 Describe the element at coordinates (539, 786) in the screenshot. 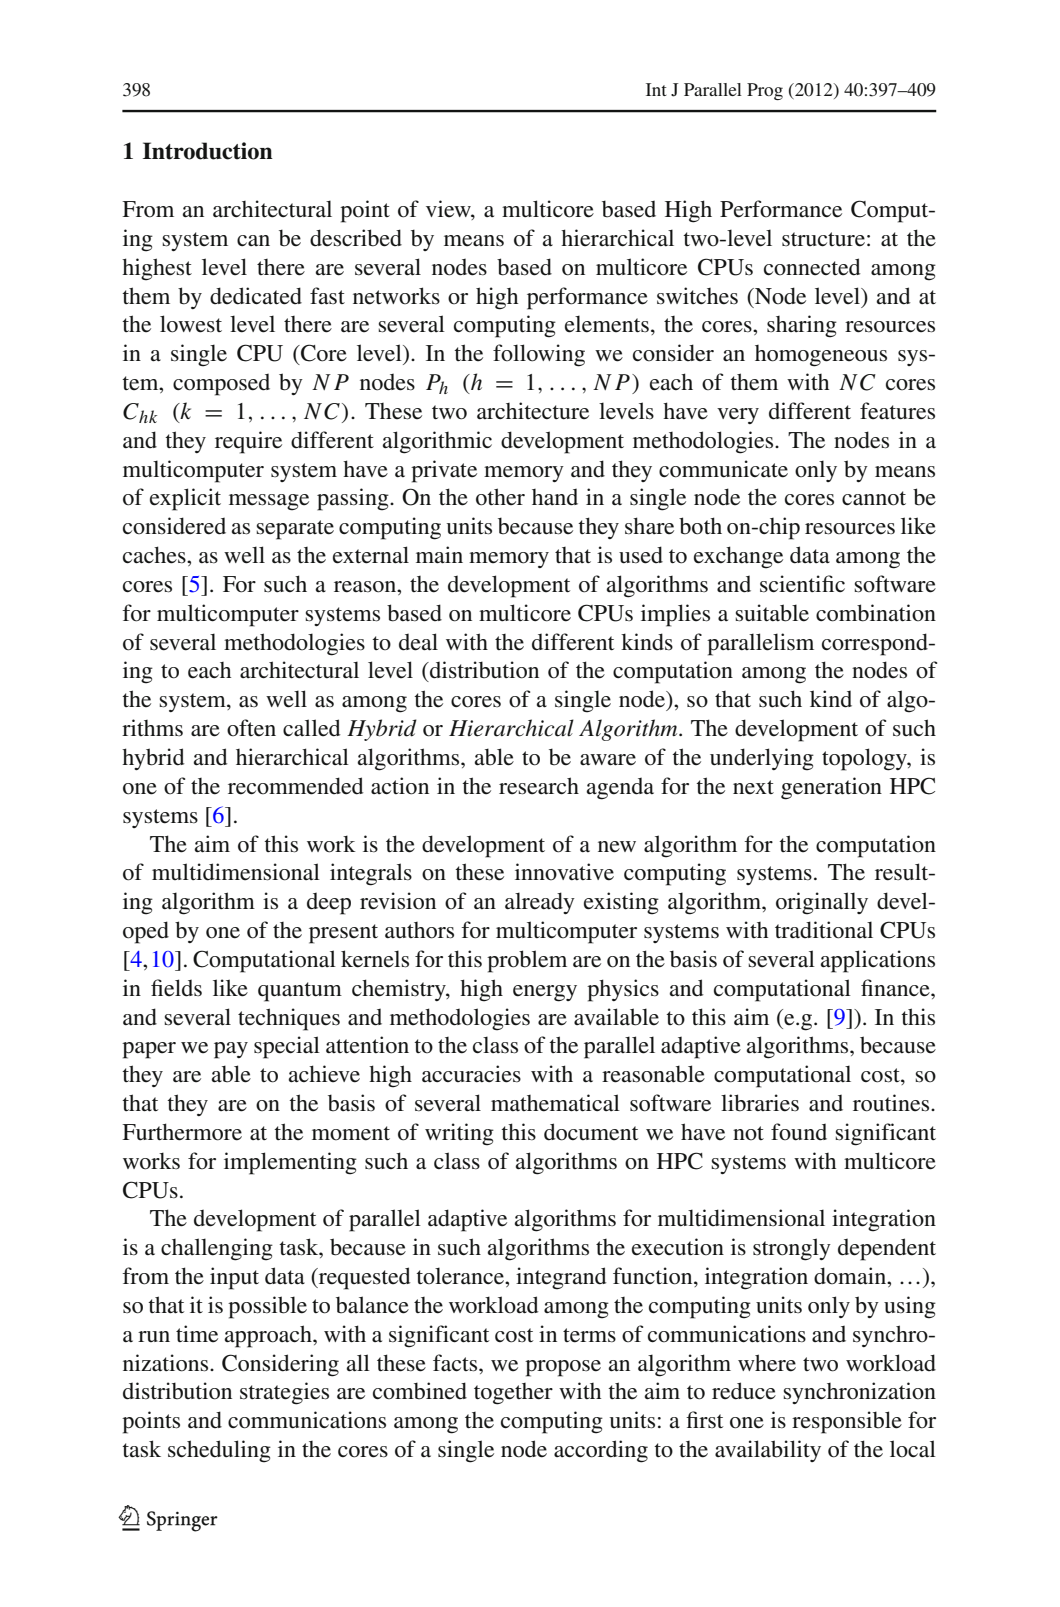

I see `research` at that location.
